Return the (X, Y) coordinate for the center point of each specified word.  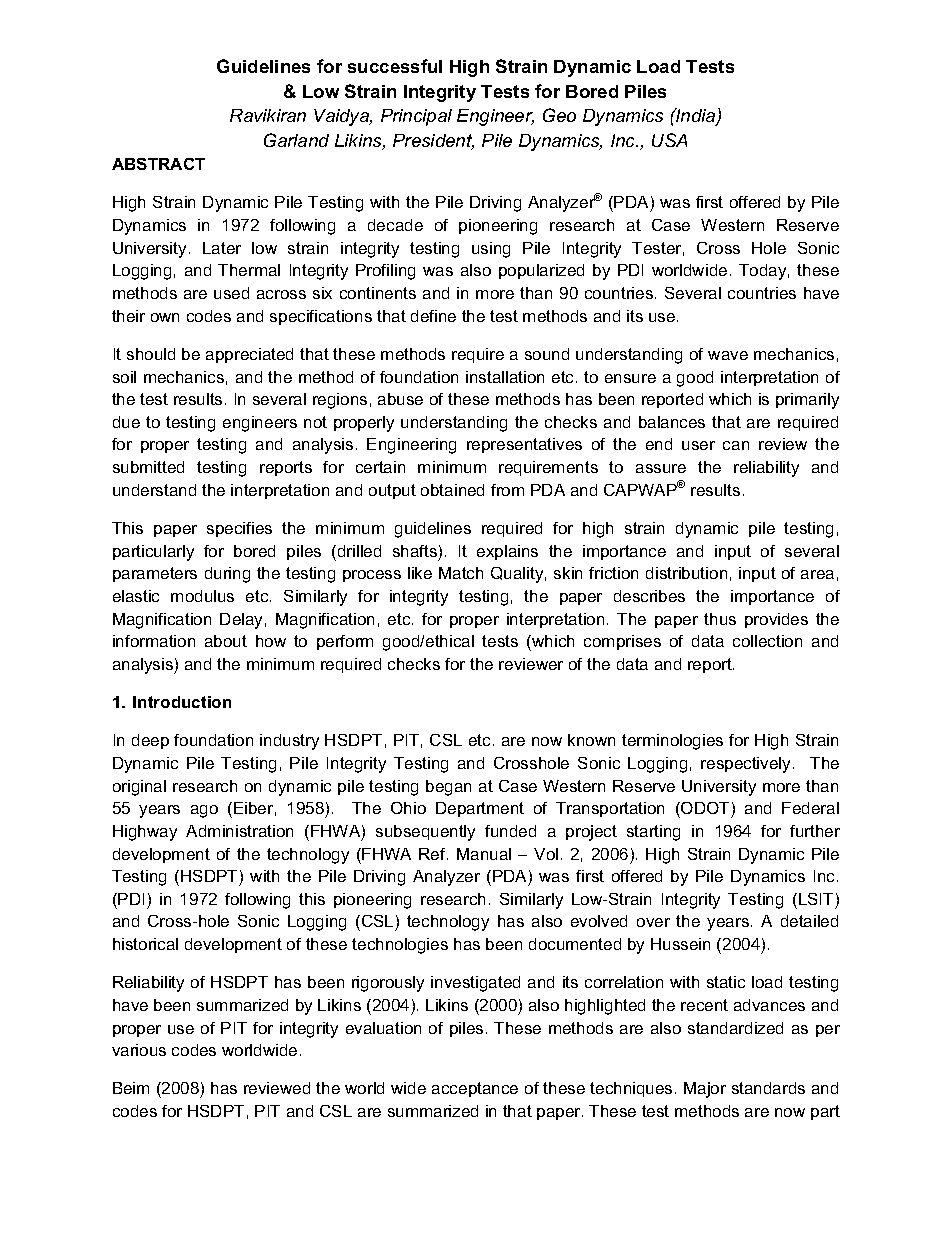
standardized (735, 1028)
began (448, 788)
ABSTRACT (158, 164)
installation (505, 377)
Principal (416, 117)
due (126, 422)
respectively (745, 765)
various (139, 1050)
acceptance (475, 1089)
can (736, 445)
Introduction (182, 702)
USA (669, 140)
